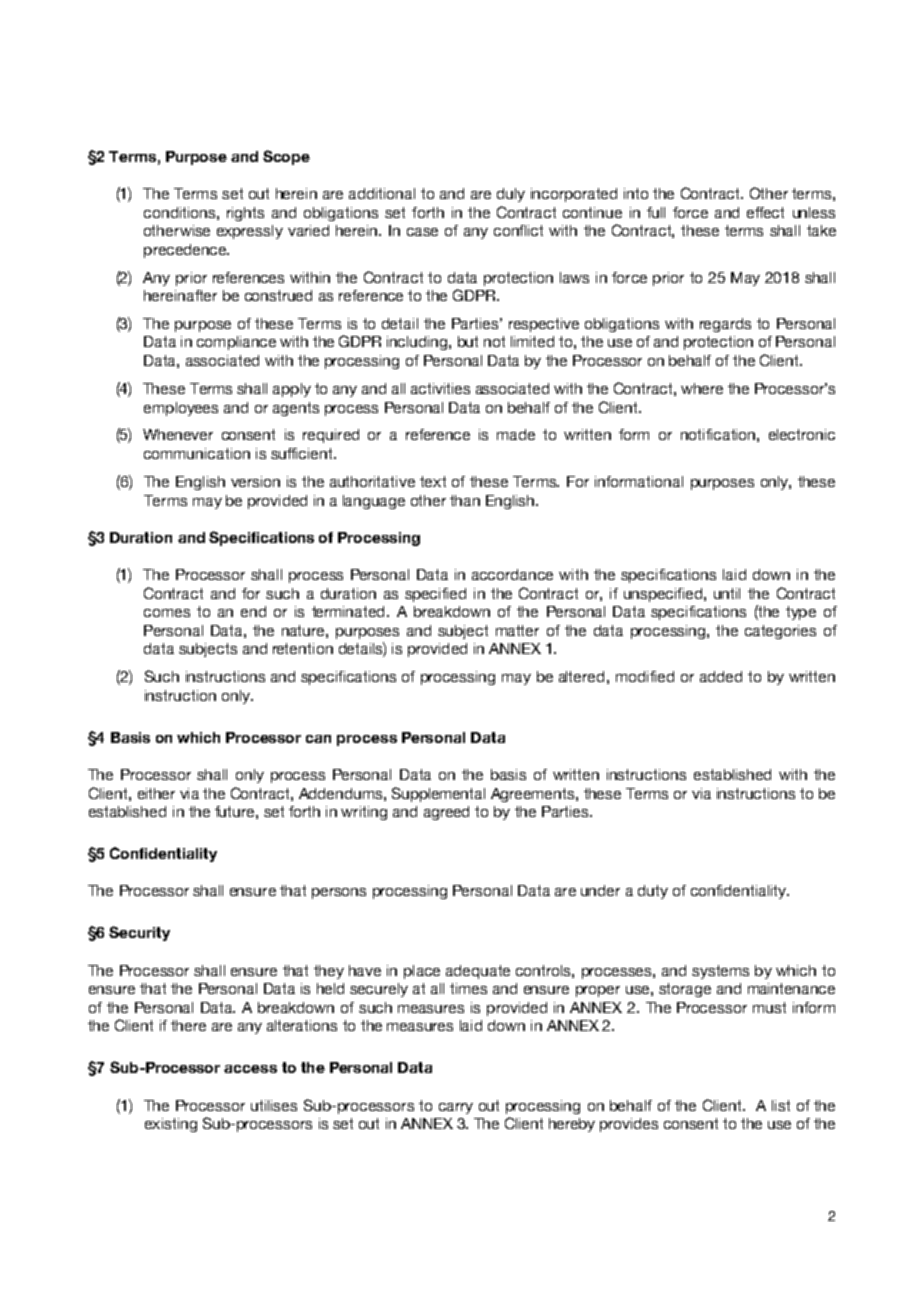  Describe the element at coordinates (765, 212) in the document. I see `effect` at that location.
